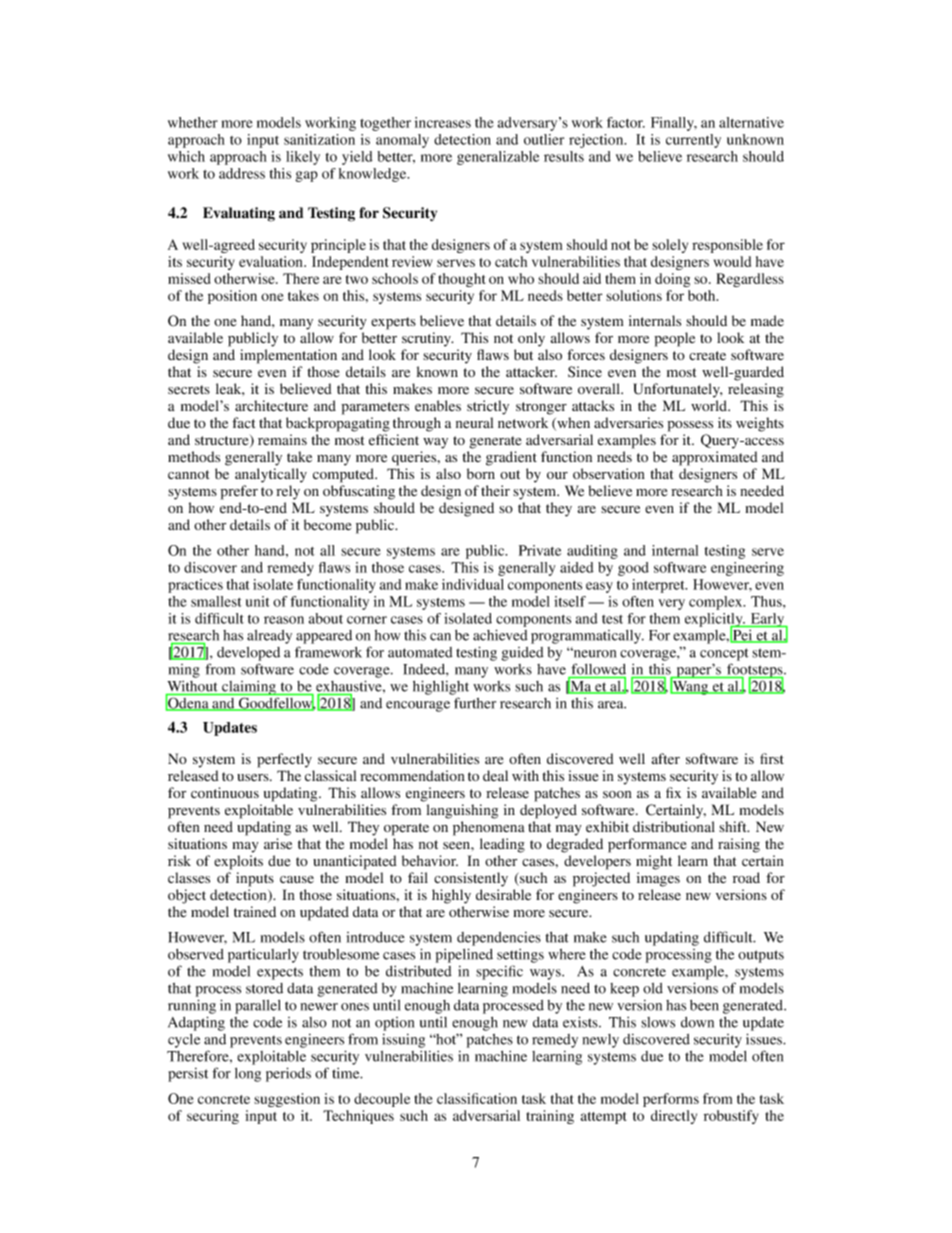  Describe the element at coordinates (242, 173) in the screenshot. I see `address` at that location.
